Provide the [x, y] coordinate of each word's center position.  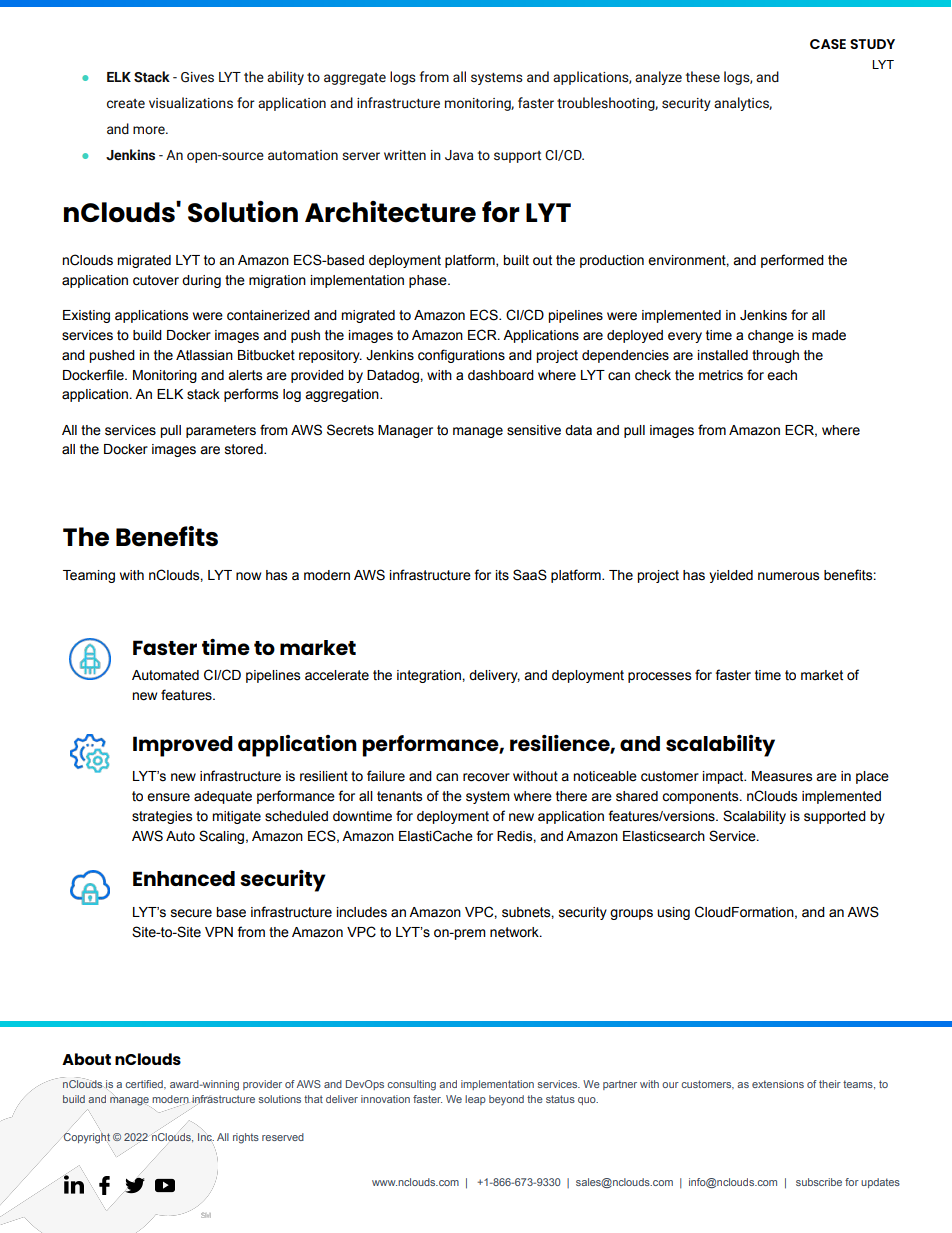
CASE [828, 44]
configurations [461, 356]
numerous [788, 576]
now [248, 576]
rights [246, 1138]
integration [430, 676]
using [673, 913]
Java [459, 155]
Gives [197, 77]
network [515, 932]
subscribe [819, 1182]
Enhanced [184, 878]
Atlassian [204, 355]
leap [475, 1100]
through [775, 356]
